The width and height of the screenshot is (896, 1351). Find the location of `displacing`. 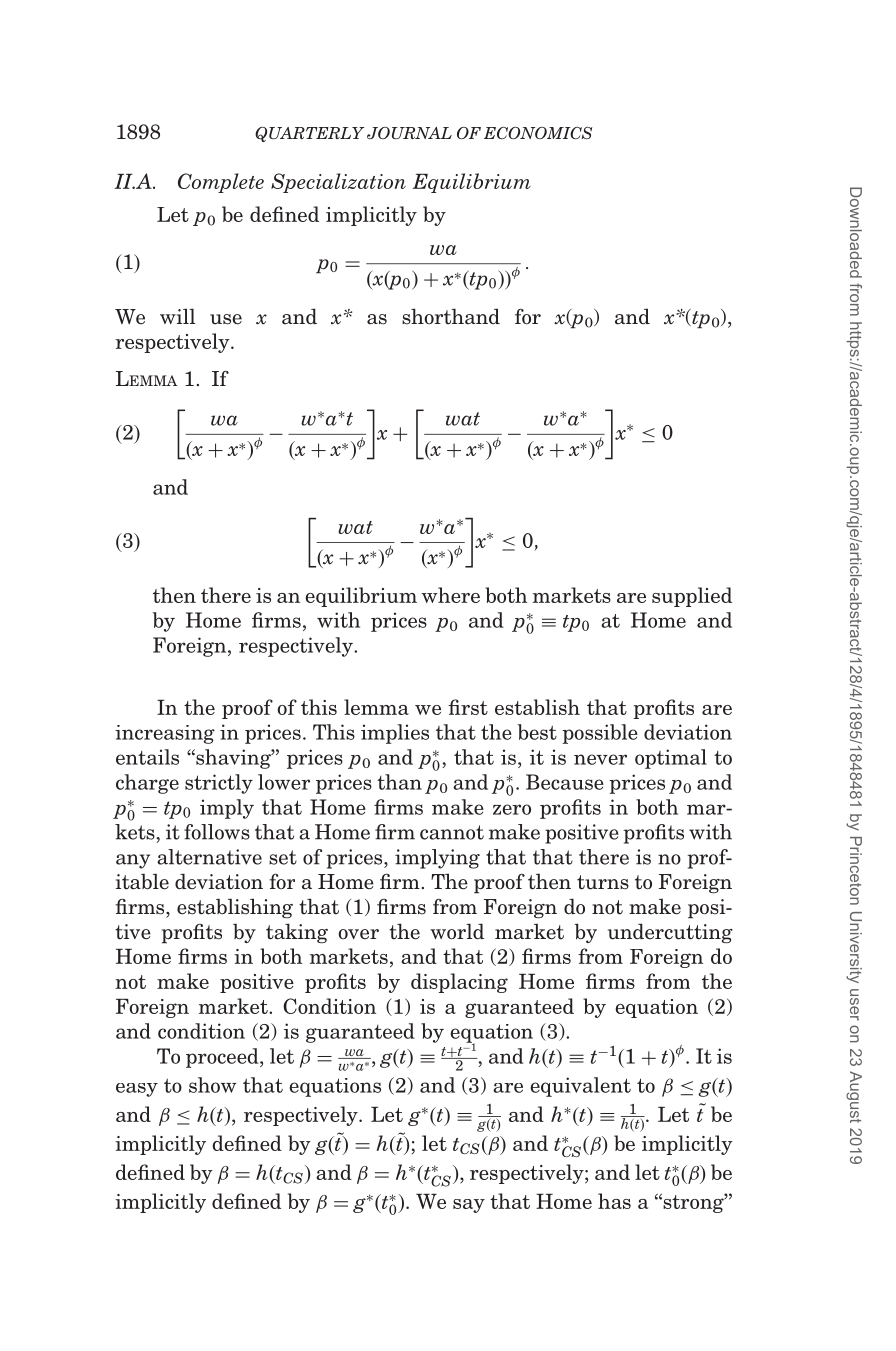

displacing is located at coordinates (459, 983).
